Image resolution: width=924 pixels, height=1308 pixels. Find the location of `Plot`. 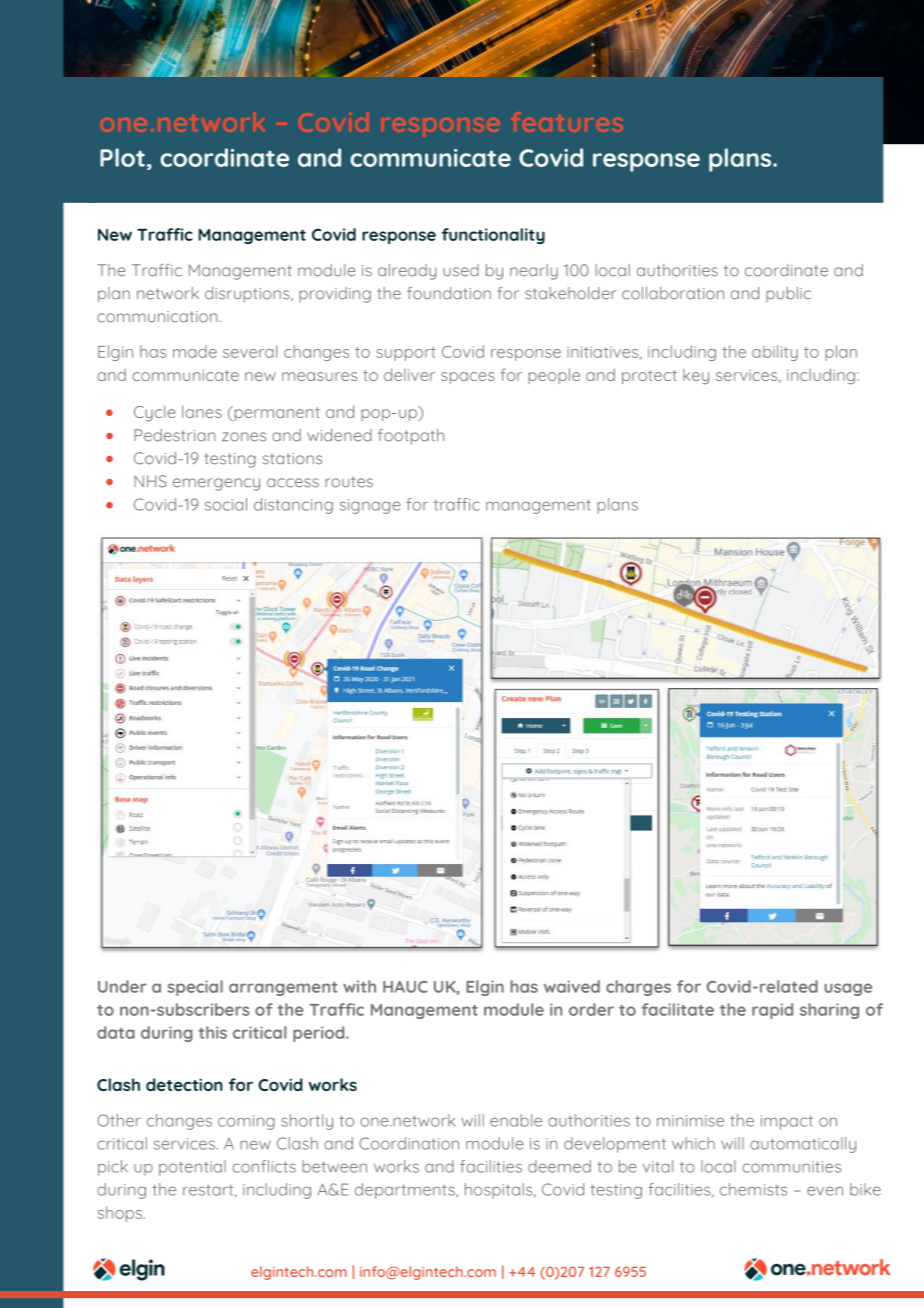

Plot is located at coordinates (122, 157).
